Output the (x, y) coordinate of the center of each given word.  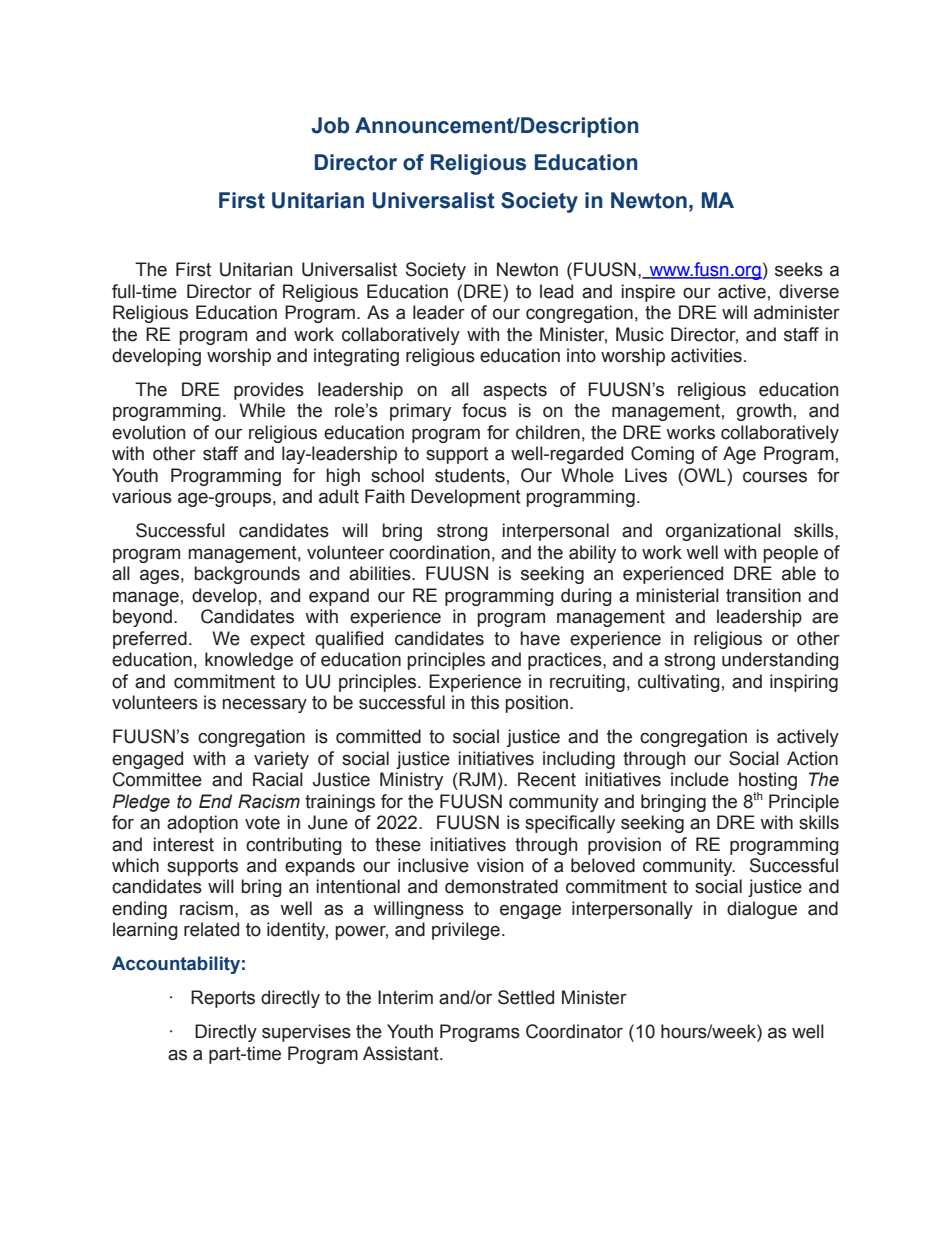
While (262, 410)
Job (330, 125)
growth (764, 412)
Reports (223, 999)
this (485, 702)
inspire (648, 293)
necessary (264, 705)
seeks (799, 269)
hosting (768, 781)
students (470, 475)
